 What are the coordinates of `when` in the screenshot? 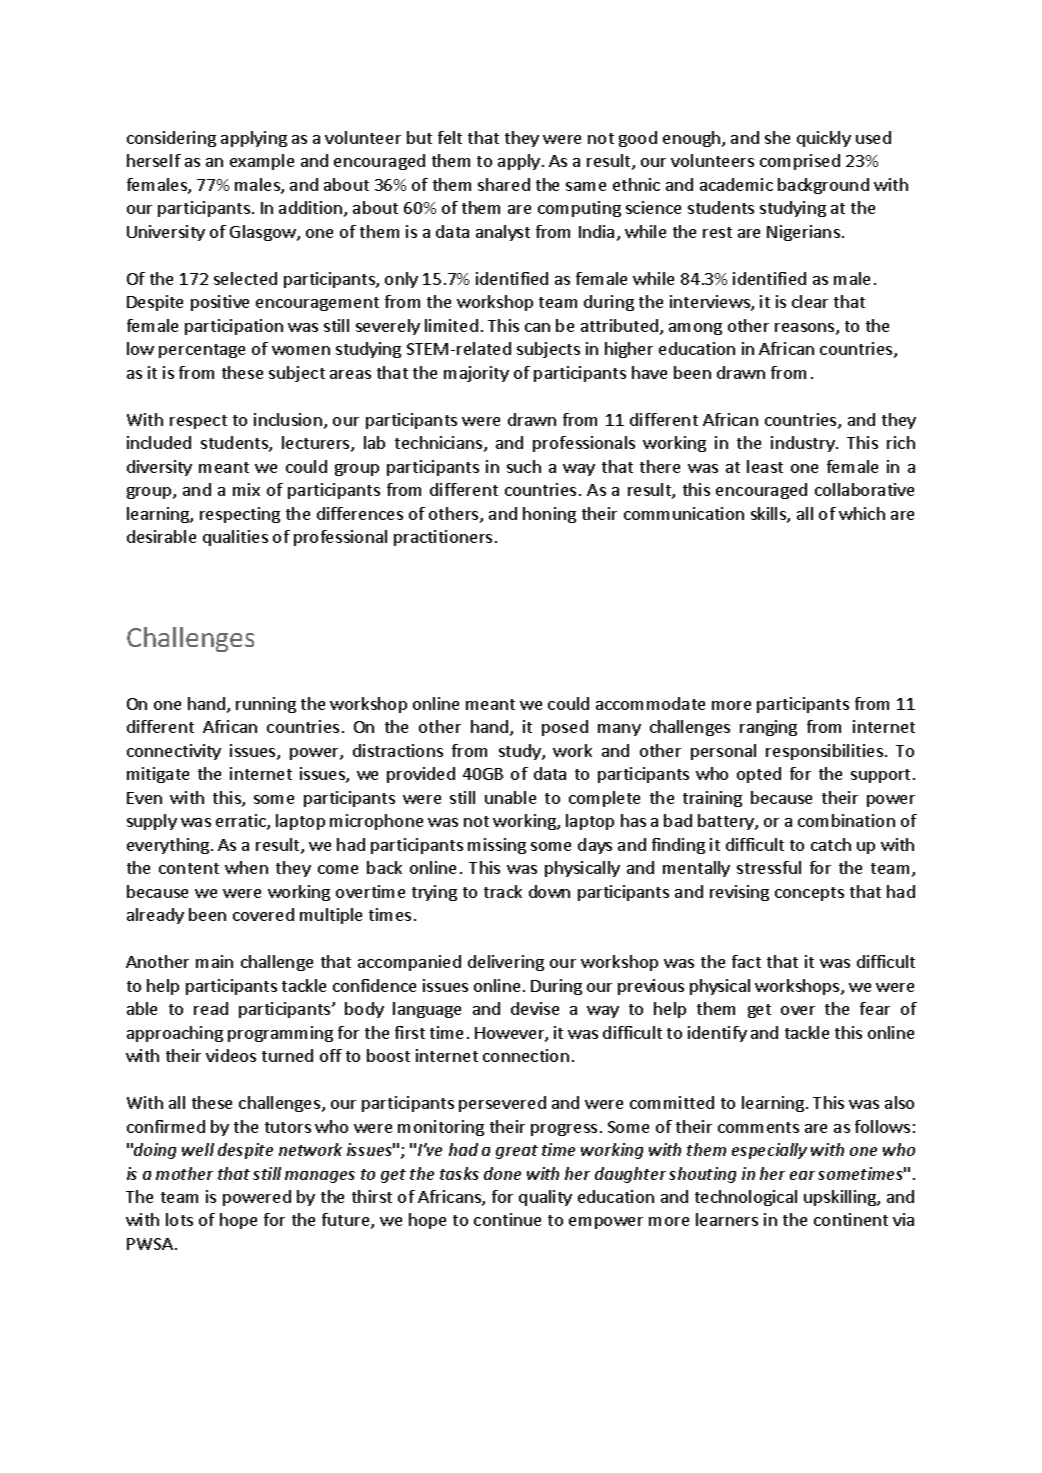 It's located at (246, 867).
